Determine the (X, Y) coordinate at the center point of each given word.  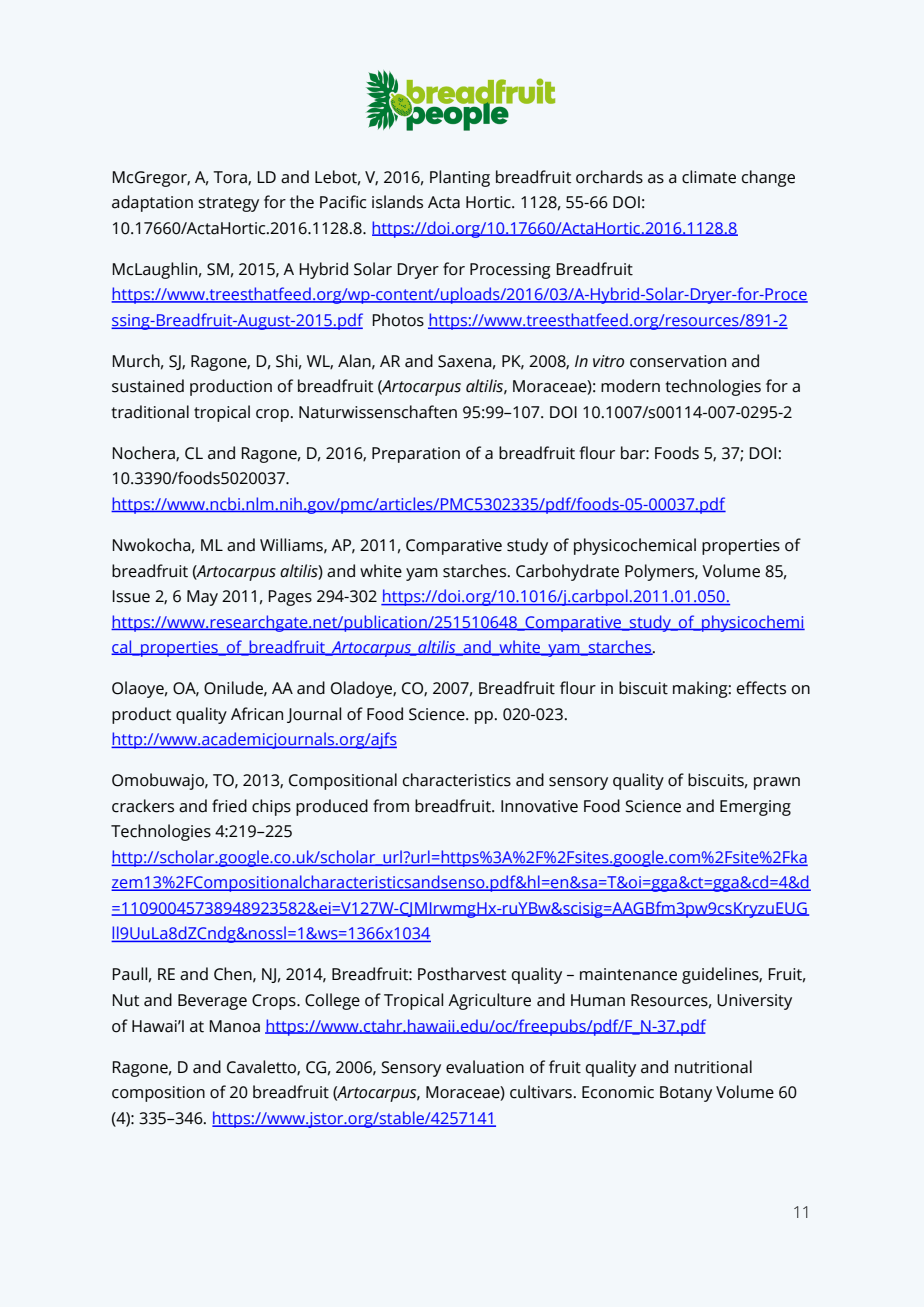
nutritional (713, 1067)
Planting (460, 178)
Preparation (416, 455)
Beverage (212, 1002)
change (768, 178)
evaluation (485, 1067)
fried (229, 806)
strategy (228, 204)
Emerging (755, 808)
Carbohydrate (567, 572)
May (202, 598)
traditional (150, 412)
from (391, 806)
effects (761, 688)
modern (630, 386)
